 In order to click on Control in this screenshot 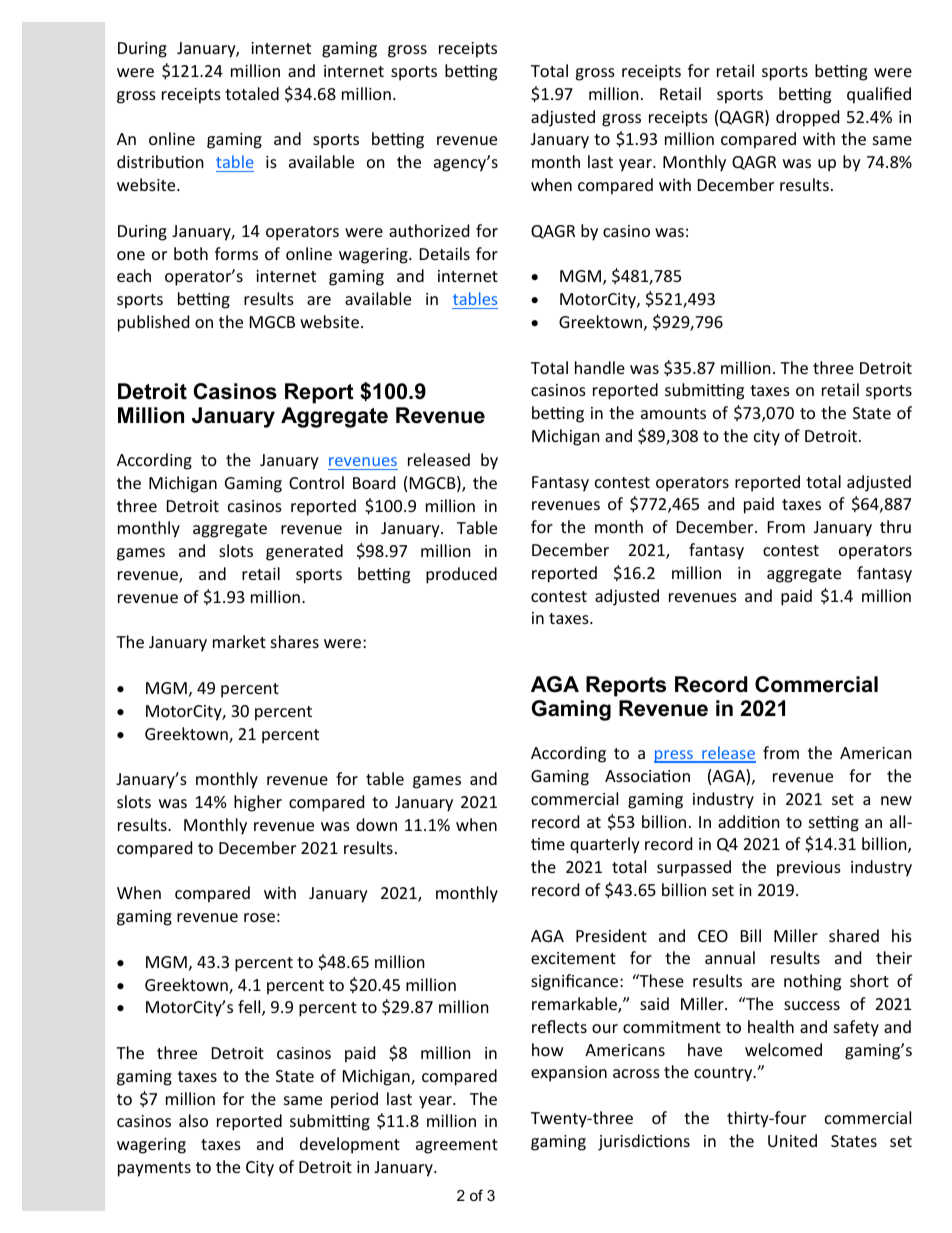, I will do `click(316, 482)`.
